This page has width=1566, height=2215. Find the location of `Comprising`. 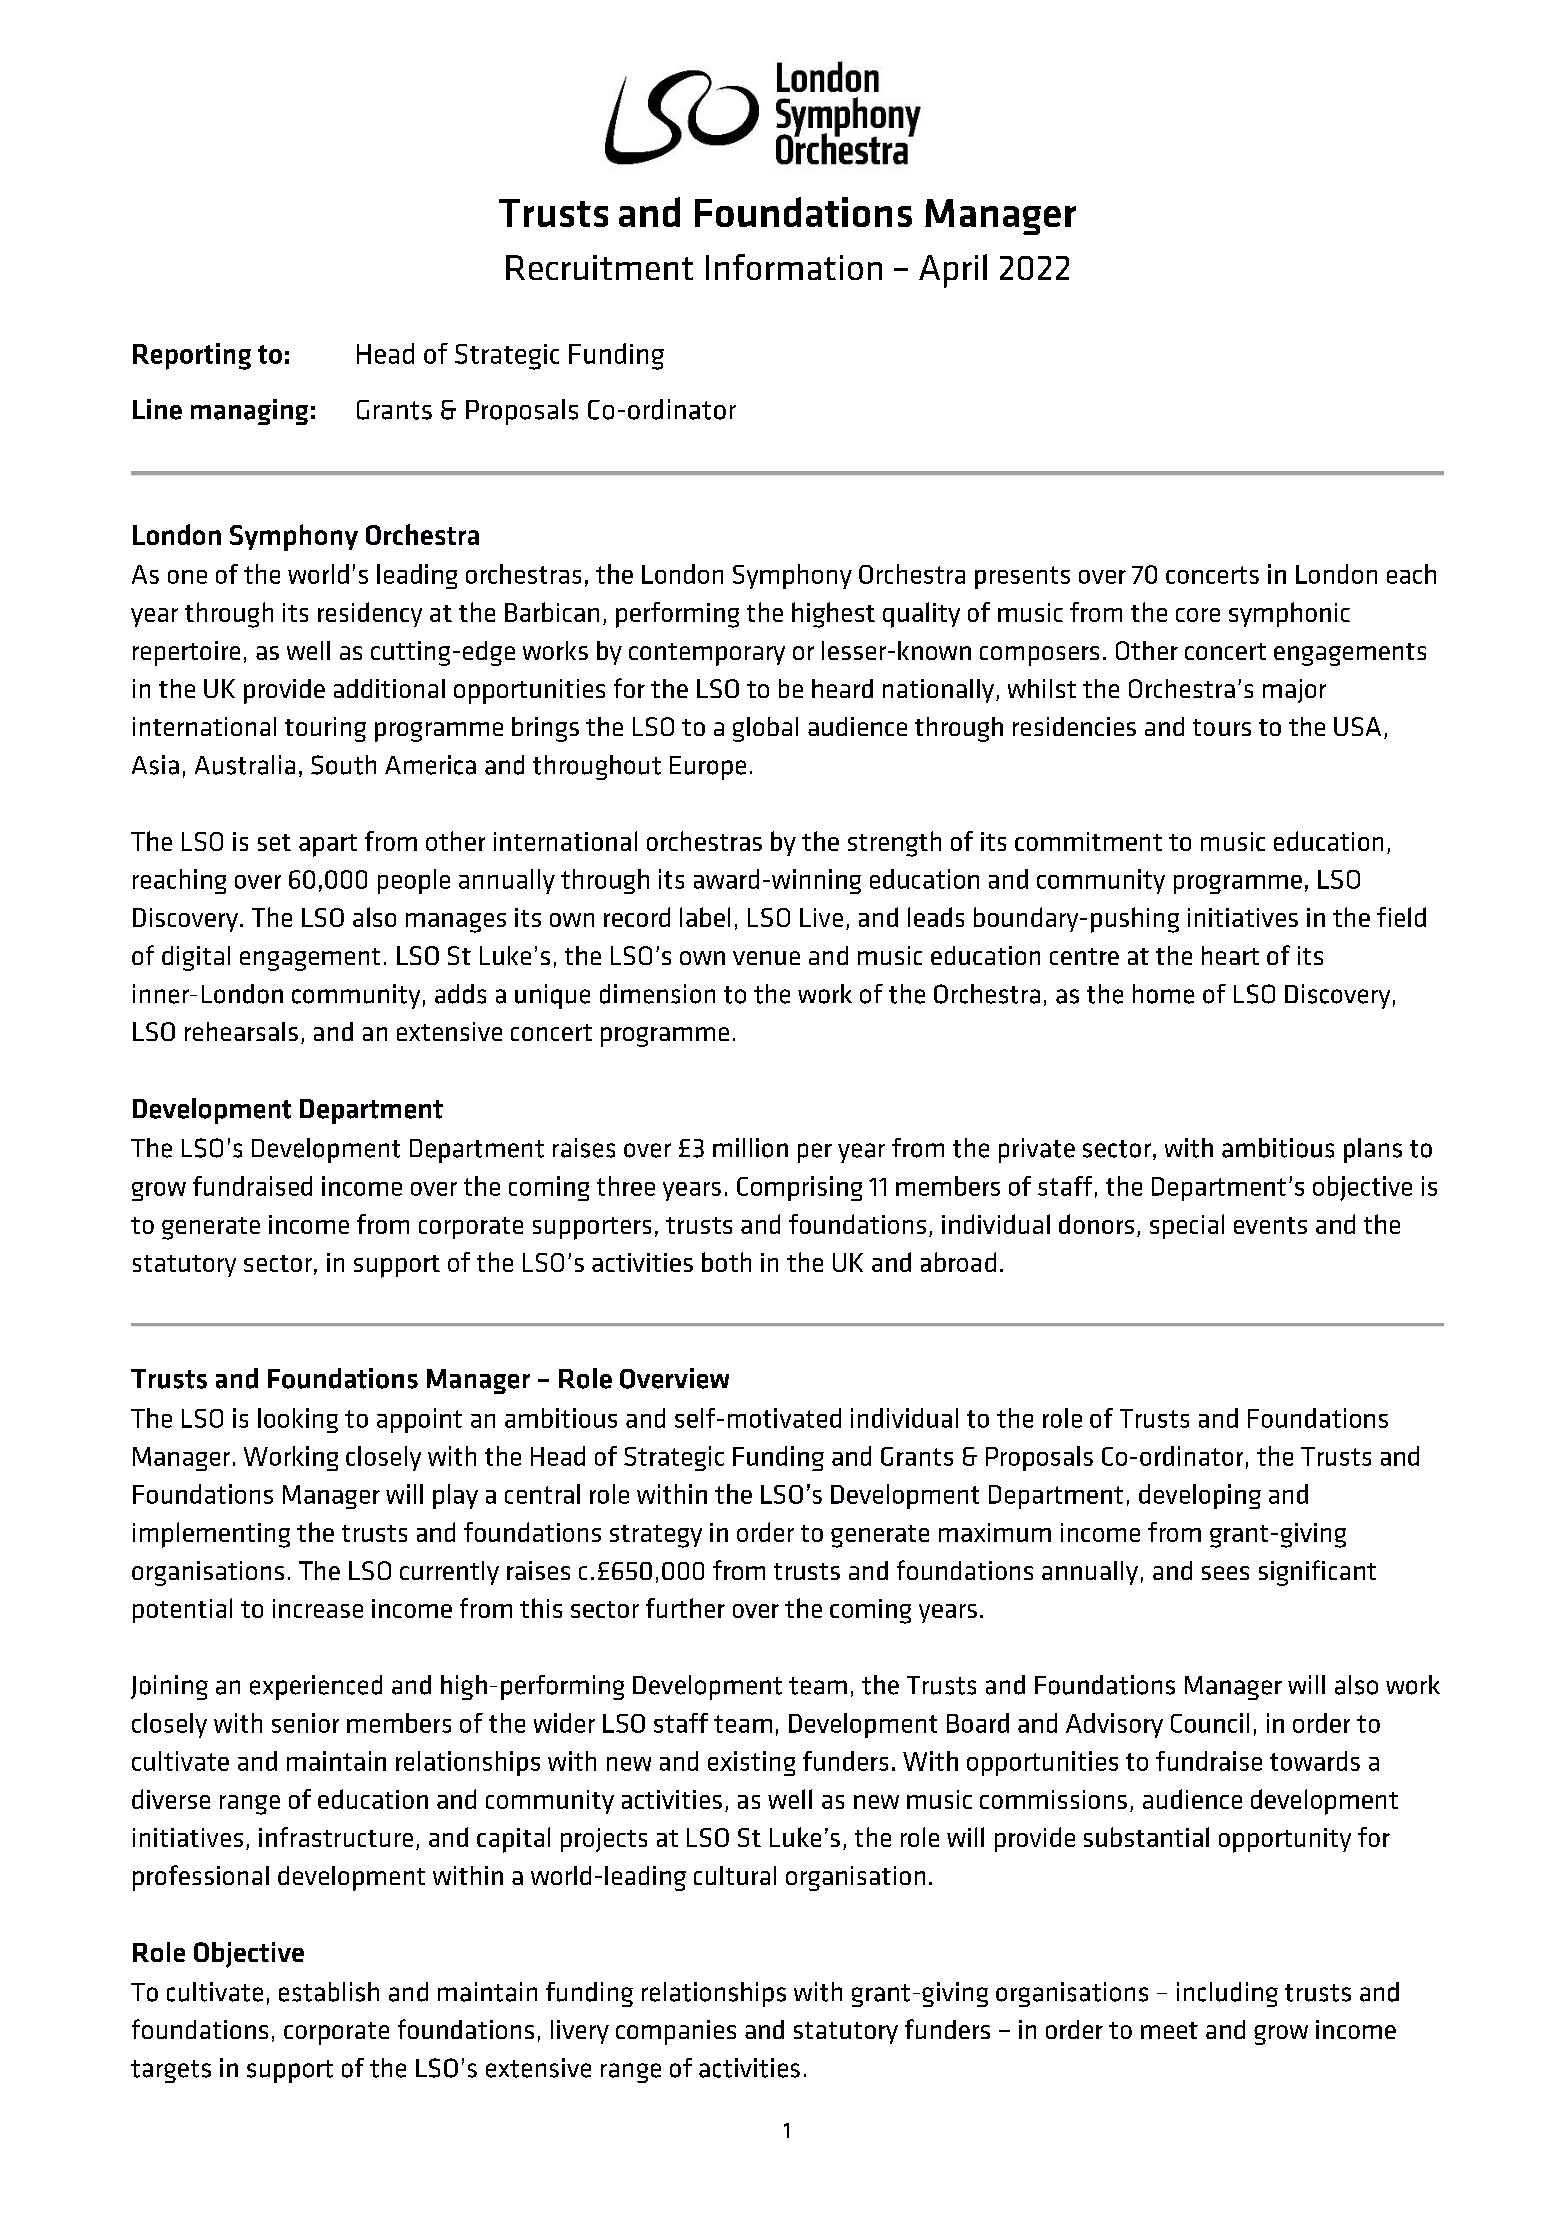

Comprising is located at coordinates (799, 1188).
